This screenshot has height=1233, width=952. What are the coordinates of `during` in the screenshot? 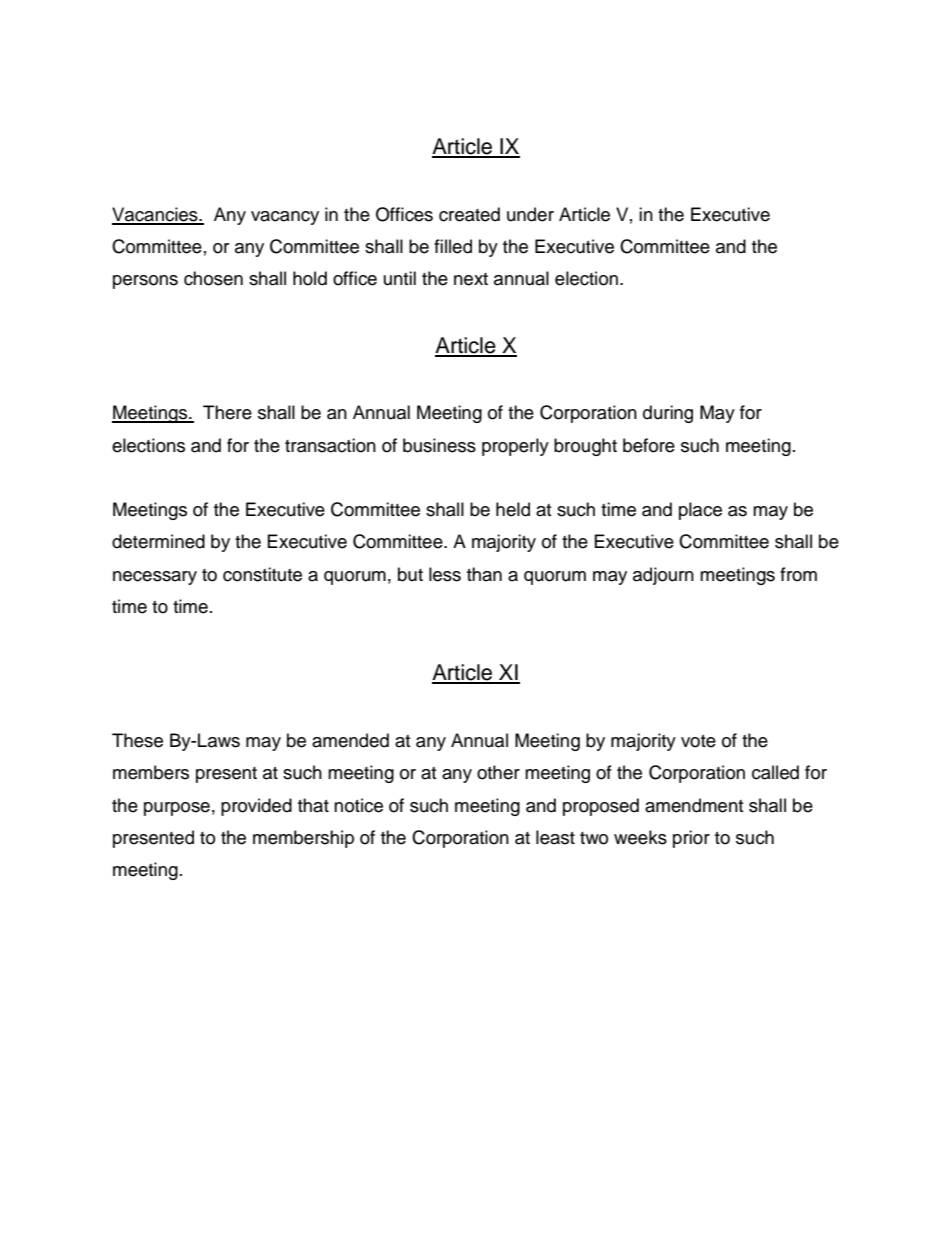 It's located at (668, 414).
